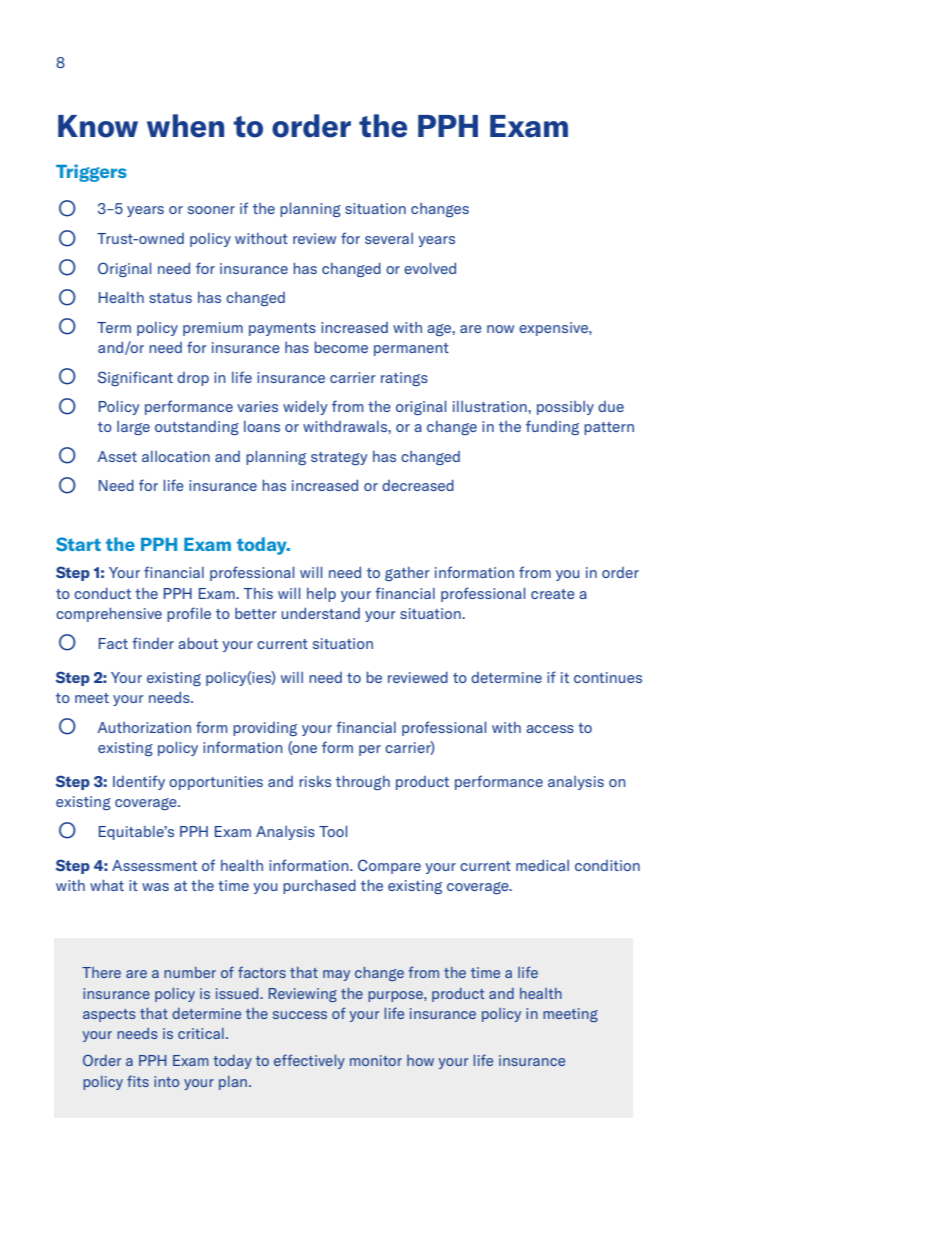 Image resolution: width=952 pixels, height=1233 pixels. I want to click on create, so click(553, 594).
